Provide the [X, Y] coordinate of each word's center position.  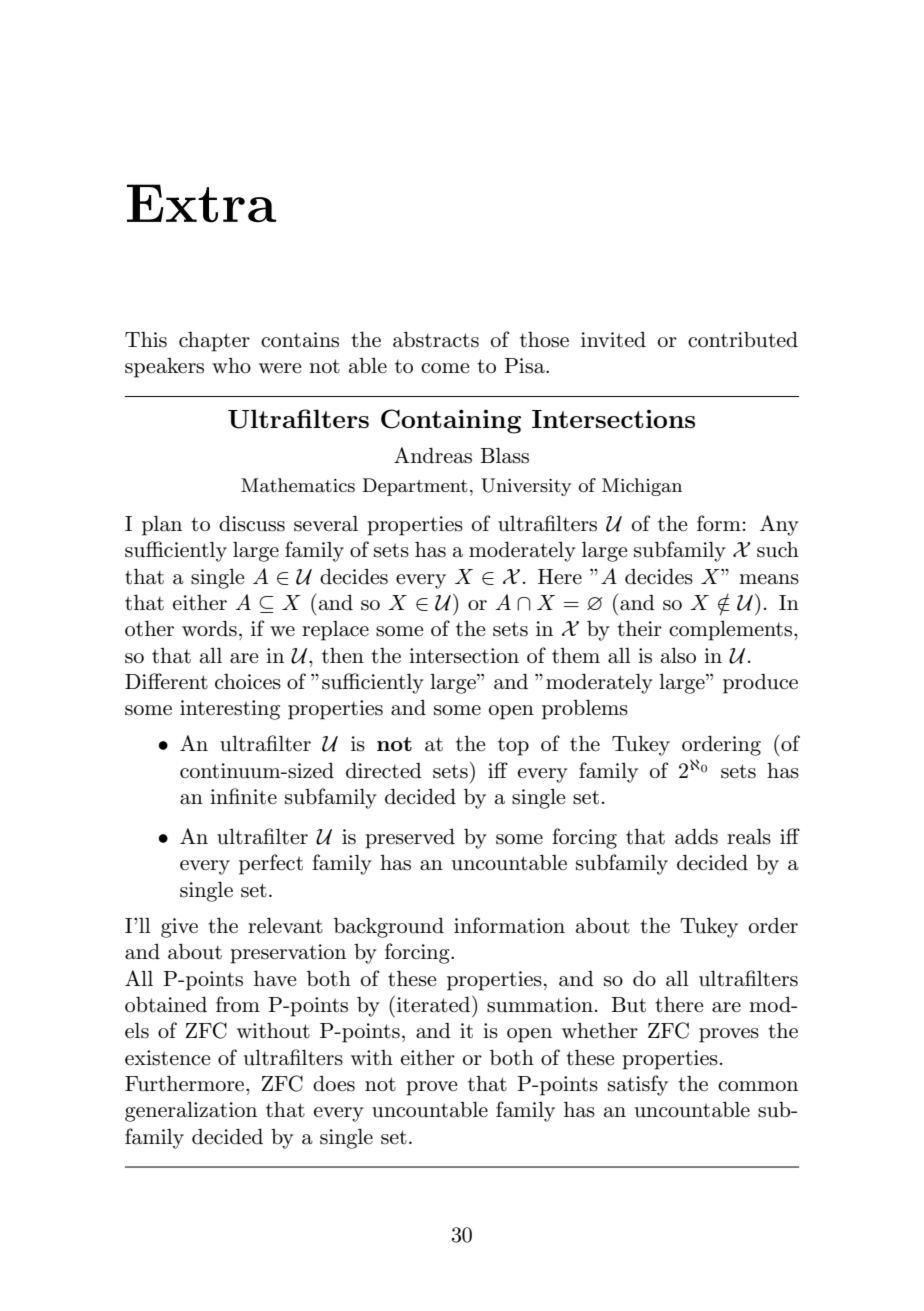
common [758, 1086]
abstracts [436, 340]
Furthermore [186, 1084]
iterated [435, 1004]
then [343, 656]
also [678, 656]
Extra [202, 203]
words [209, 629]
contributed [743, 340]
